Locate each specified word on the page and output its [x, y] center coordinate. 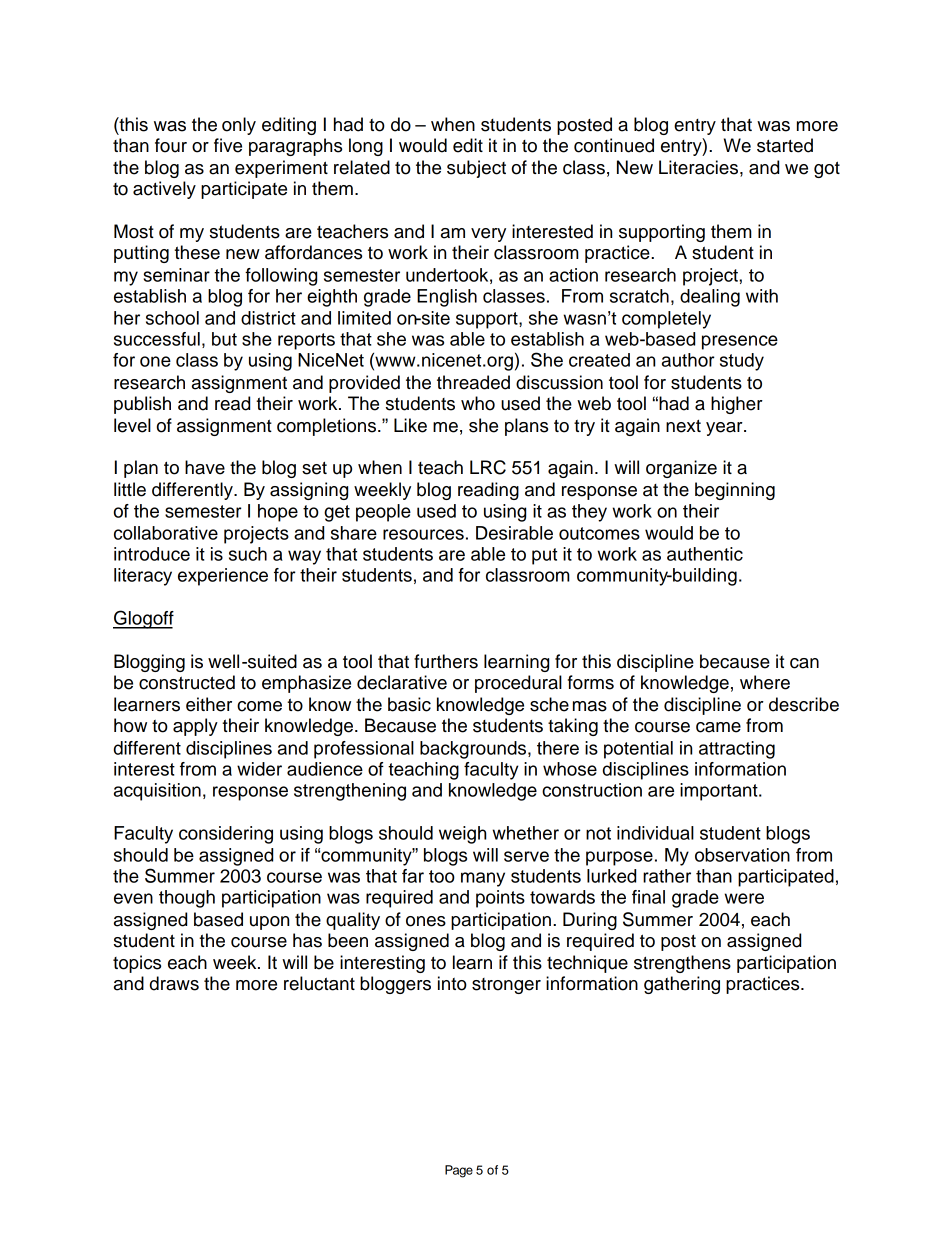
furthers [446, 661]
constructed [187, 682]
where [765, 682]
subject [476, 169]
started [785, 145]
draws [174, 983]
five [228, 145]
